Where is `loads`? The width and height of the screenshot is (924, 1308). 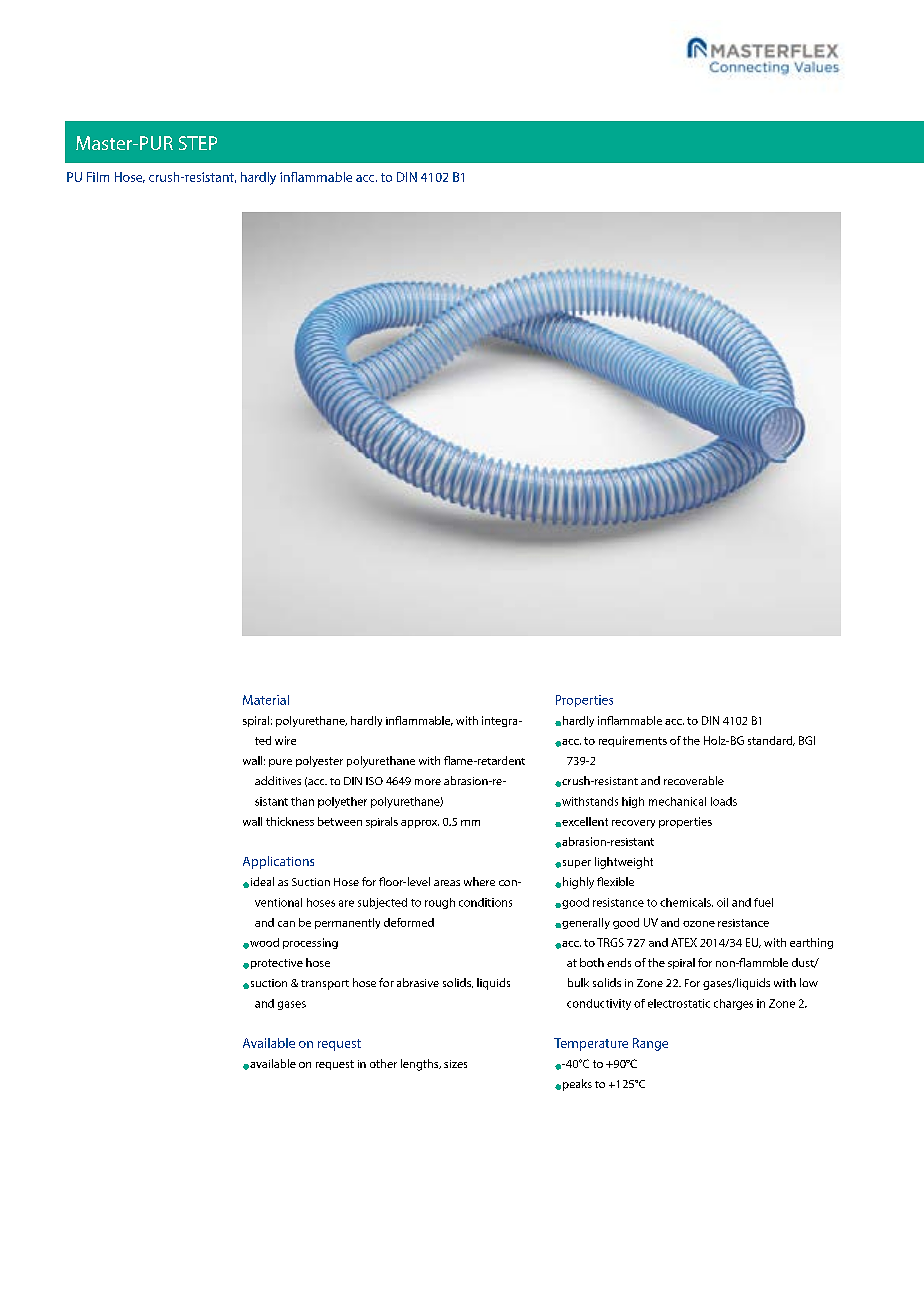 loads is located at coordinates (724, 801).
